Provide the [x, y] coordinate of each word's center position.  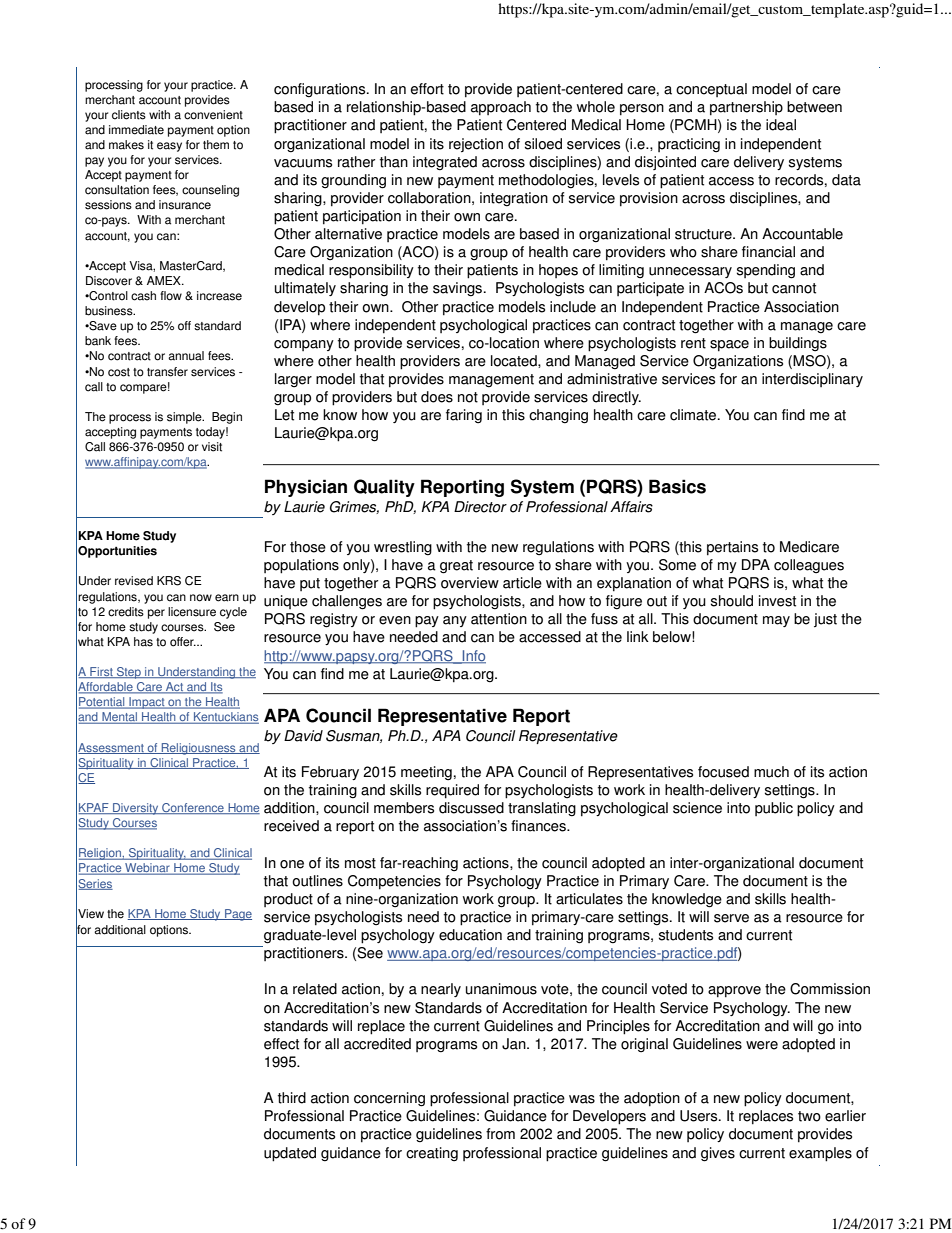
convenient [213, 115]
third [292, 1098]
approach [501, 108]
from [500, 1134]
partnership [746, 108]
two [809, 1116]
